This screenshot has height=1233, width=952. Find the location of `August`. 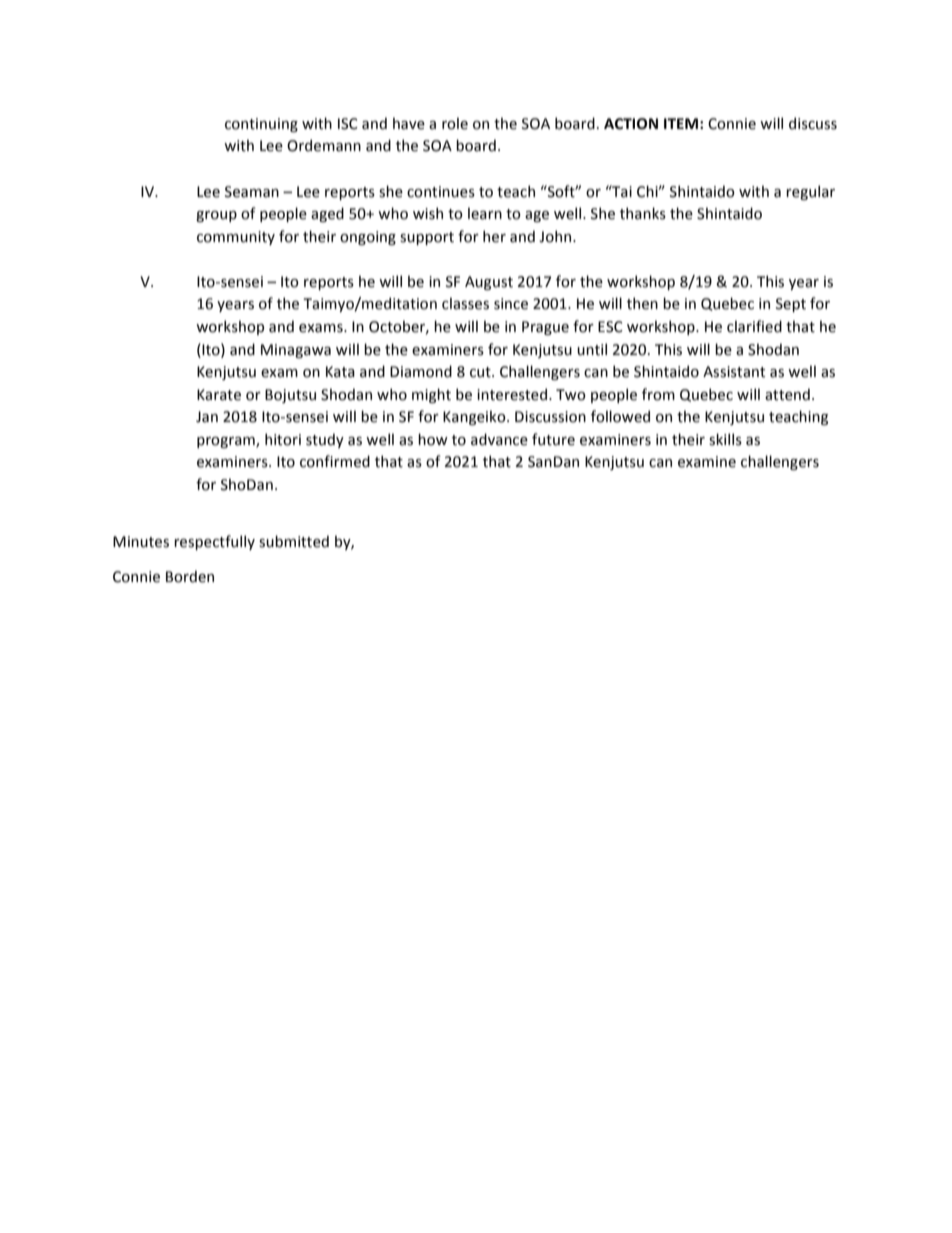

August is located at coordinates (489, 283).
